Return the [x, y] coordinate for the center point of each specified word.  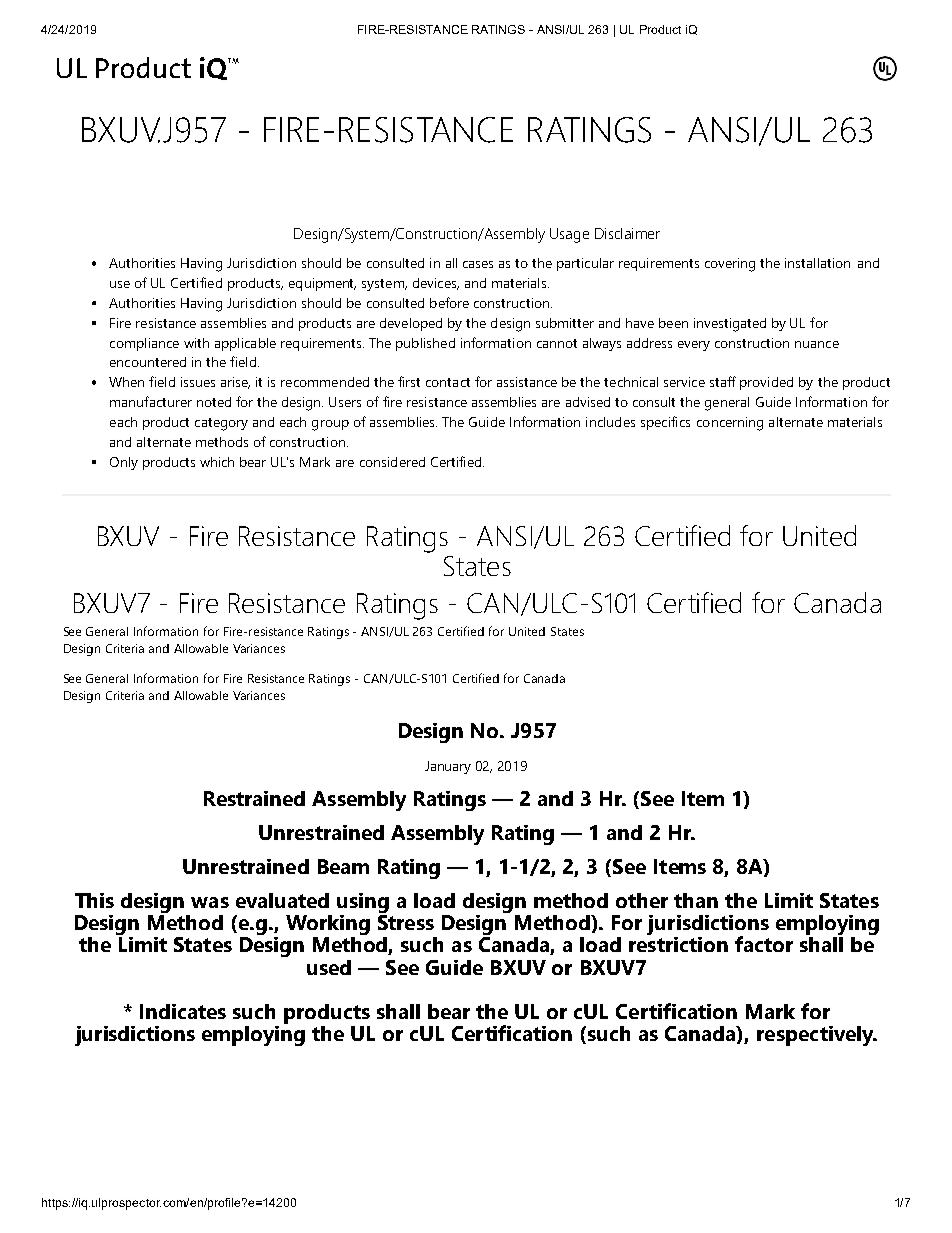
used [329, 967]
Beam [343, 866]
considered [392, 462]
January [448, 767]
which [217, 462]
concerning [730, 424]
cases [478, 264]
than [696, 900]
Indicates [183, 1011]
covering [730, 265]
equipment [322, 284]
